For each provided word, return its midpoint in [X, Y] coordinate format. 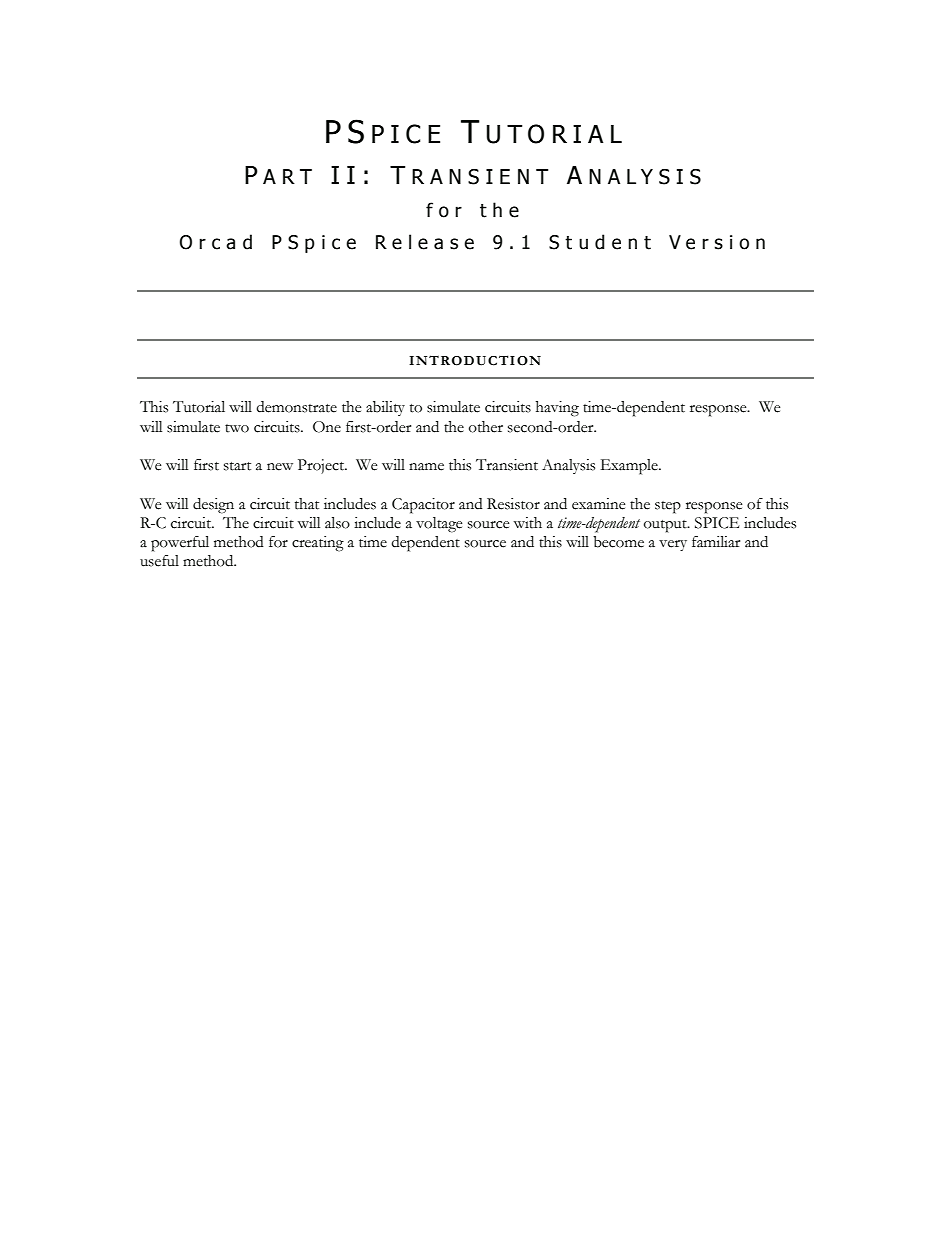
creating [318, 544]
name [426, 467]
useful [159, 561]
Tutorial [199, 407]
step [668, 507]
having [557, 409]
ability [385, 408]
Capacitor [423, 506]
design [213, 506]
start [237, 466]
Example [630, 467]
